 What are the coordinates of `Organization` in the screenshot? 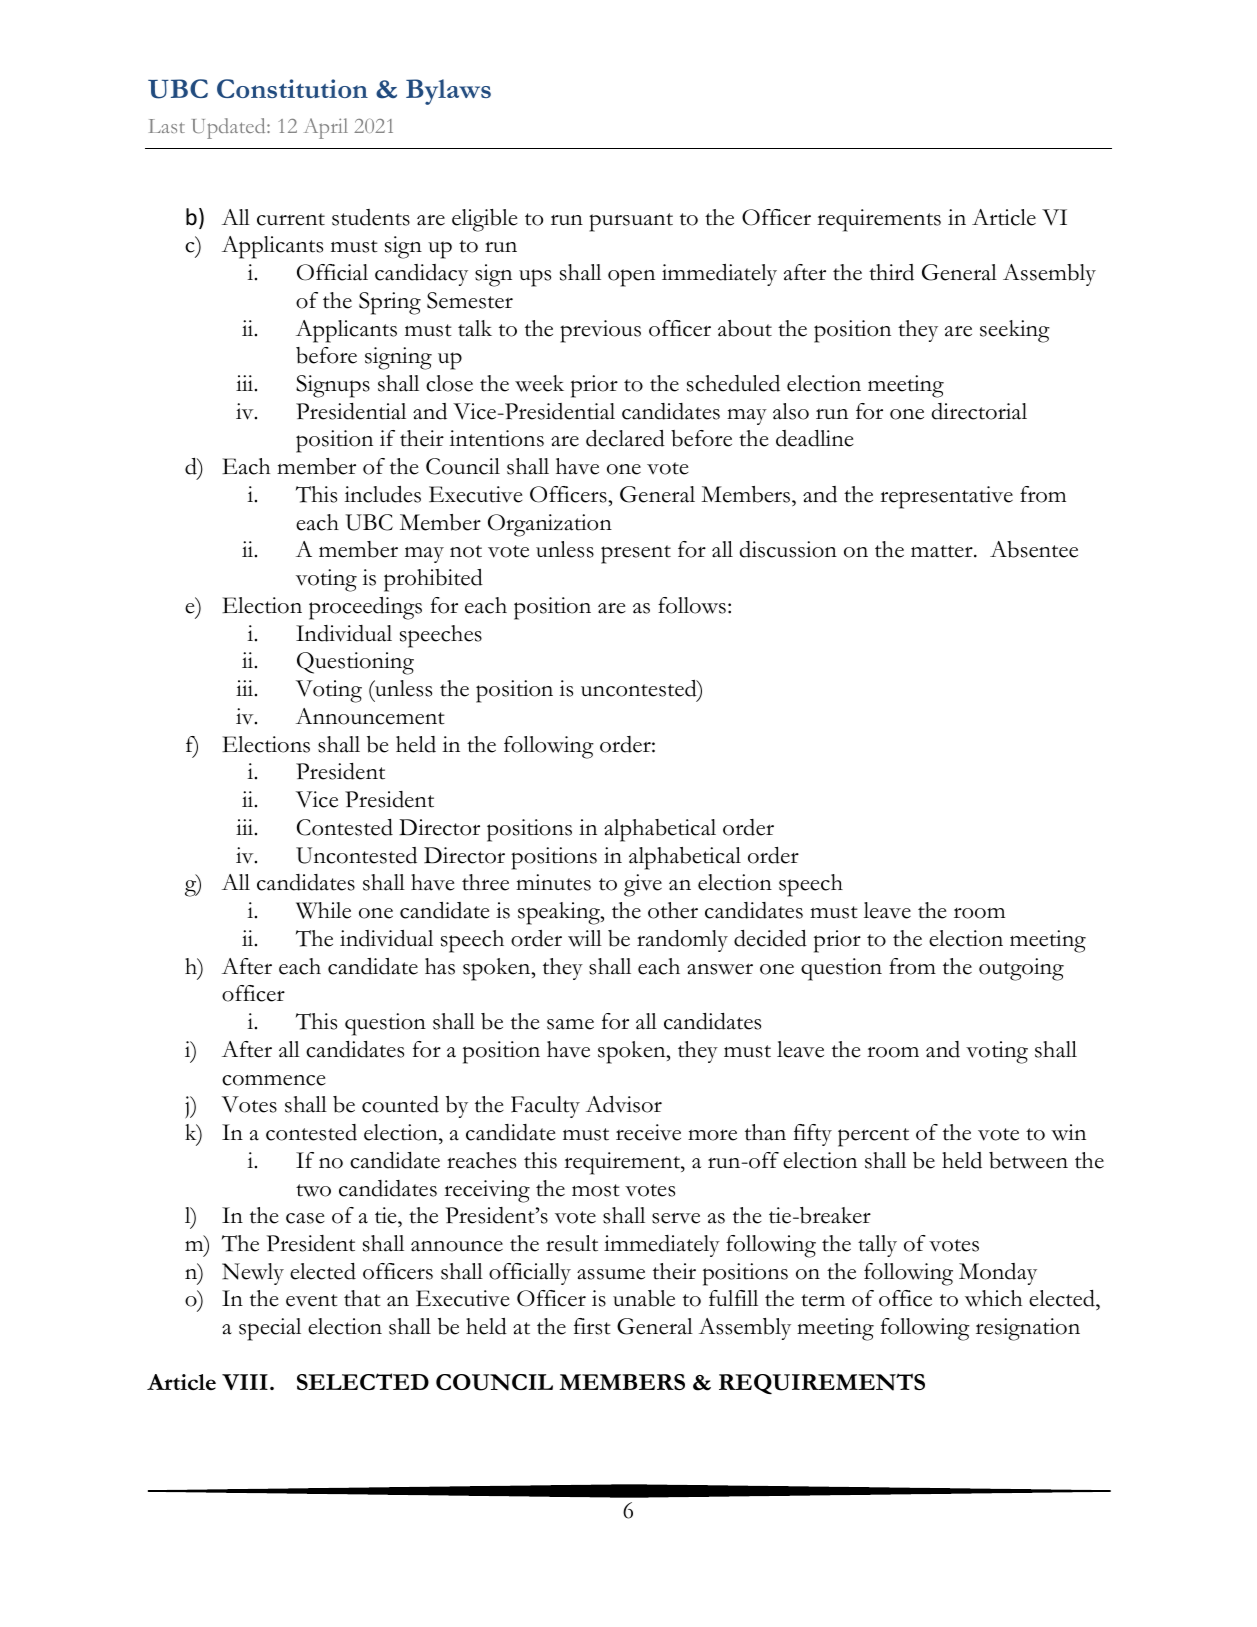 It's located at (550, 525).
